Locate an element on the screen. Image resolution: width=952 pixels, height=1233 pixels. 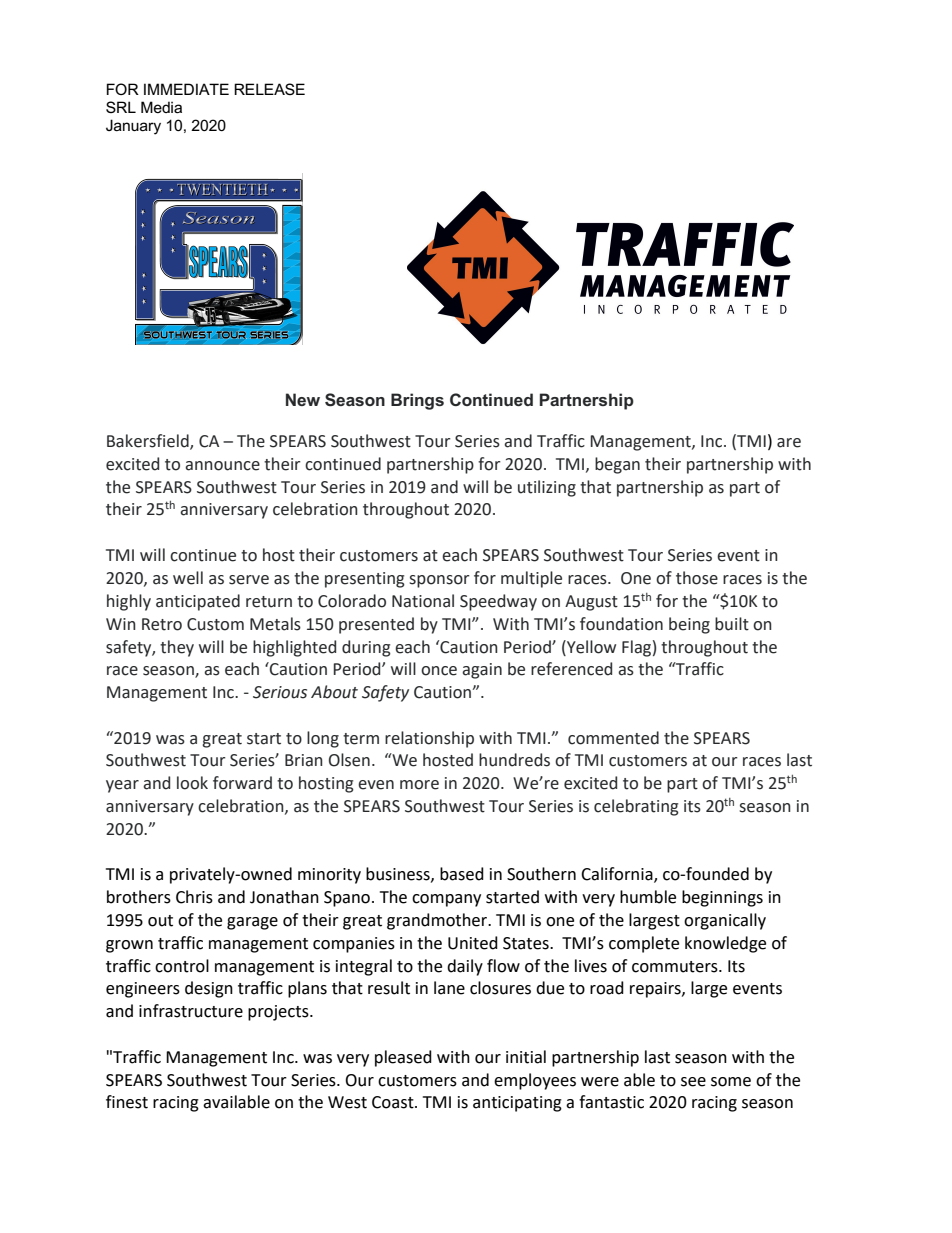
January is located at coordinates (133, 127).
